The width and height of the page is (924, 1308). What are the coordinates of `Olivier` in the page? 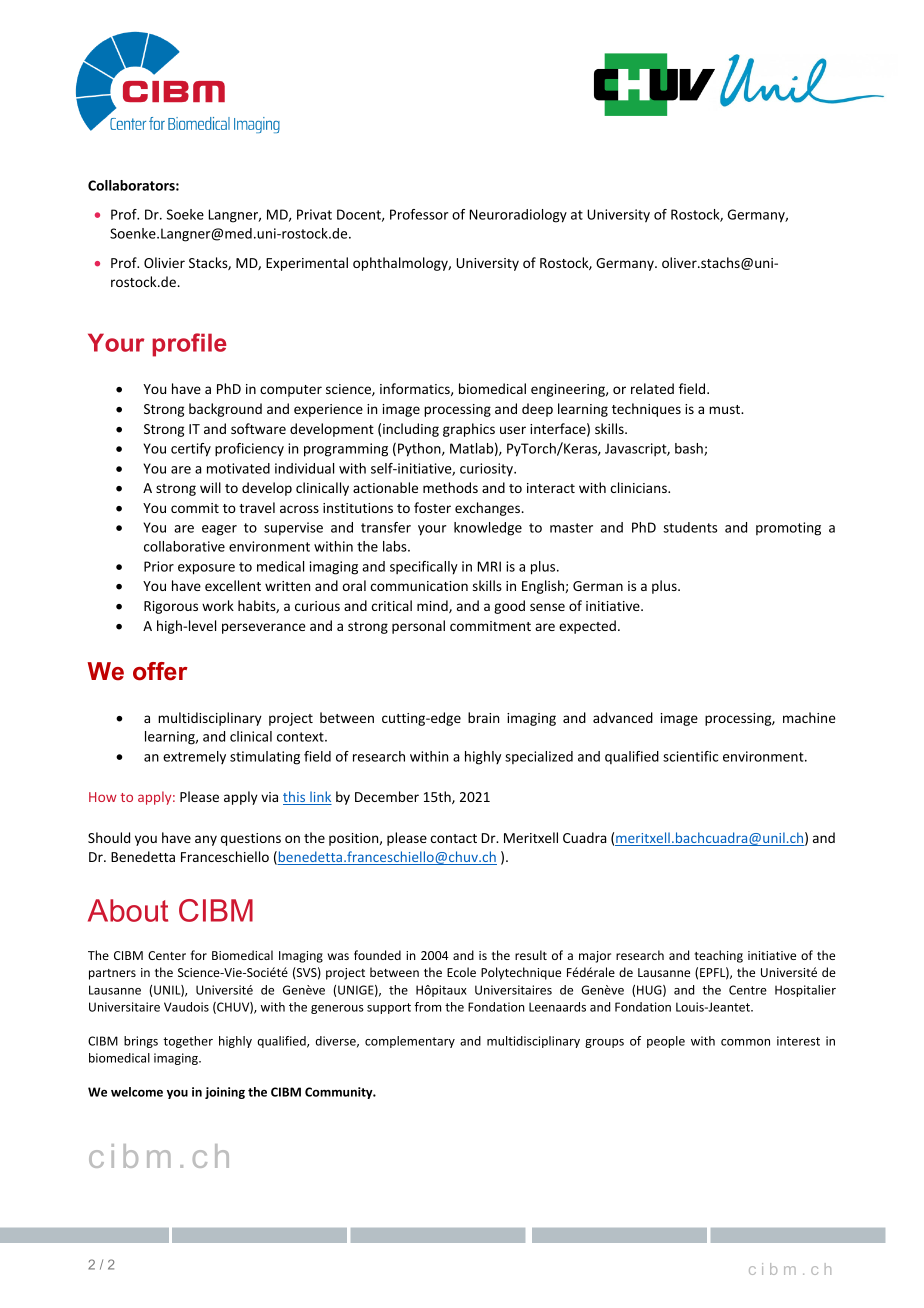 It's located at (164, 262).
